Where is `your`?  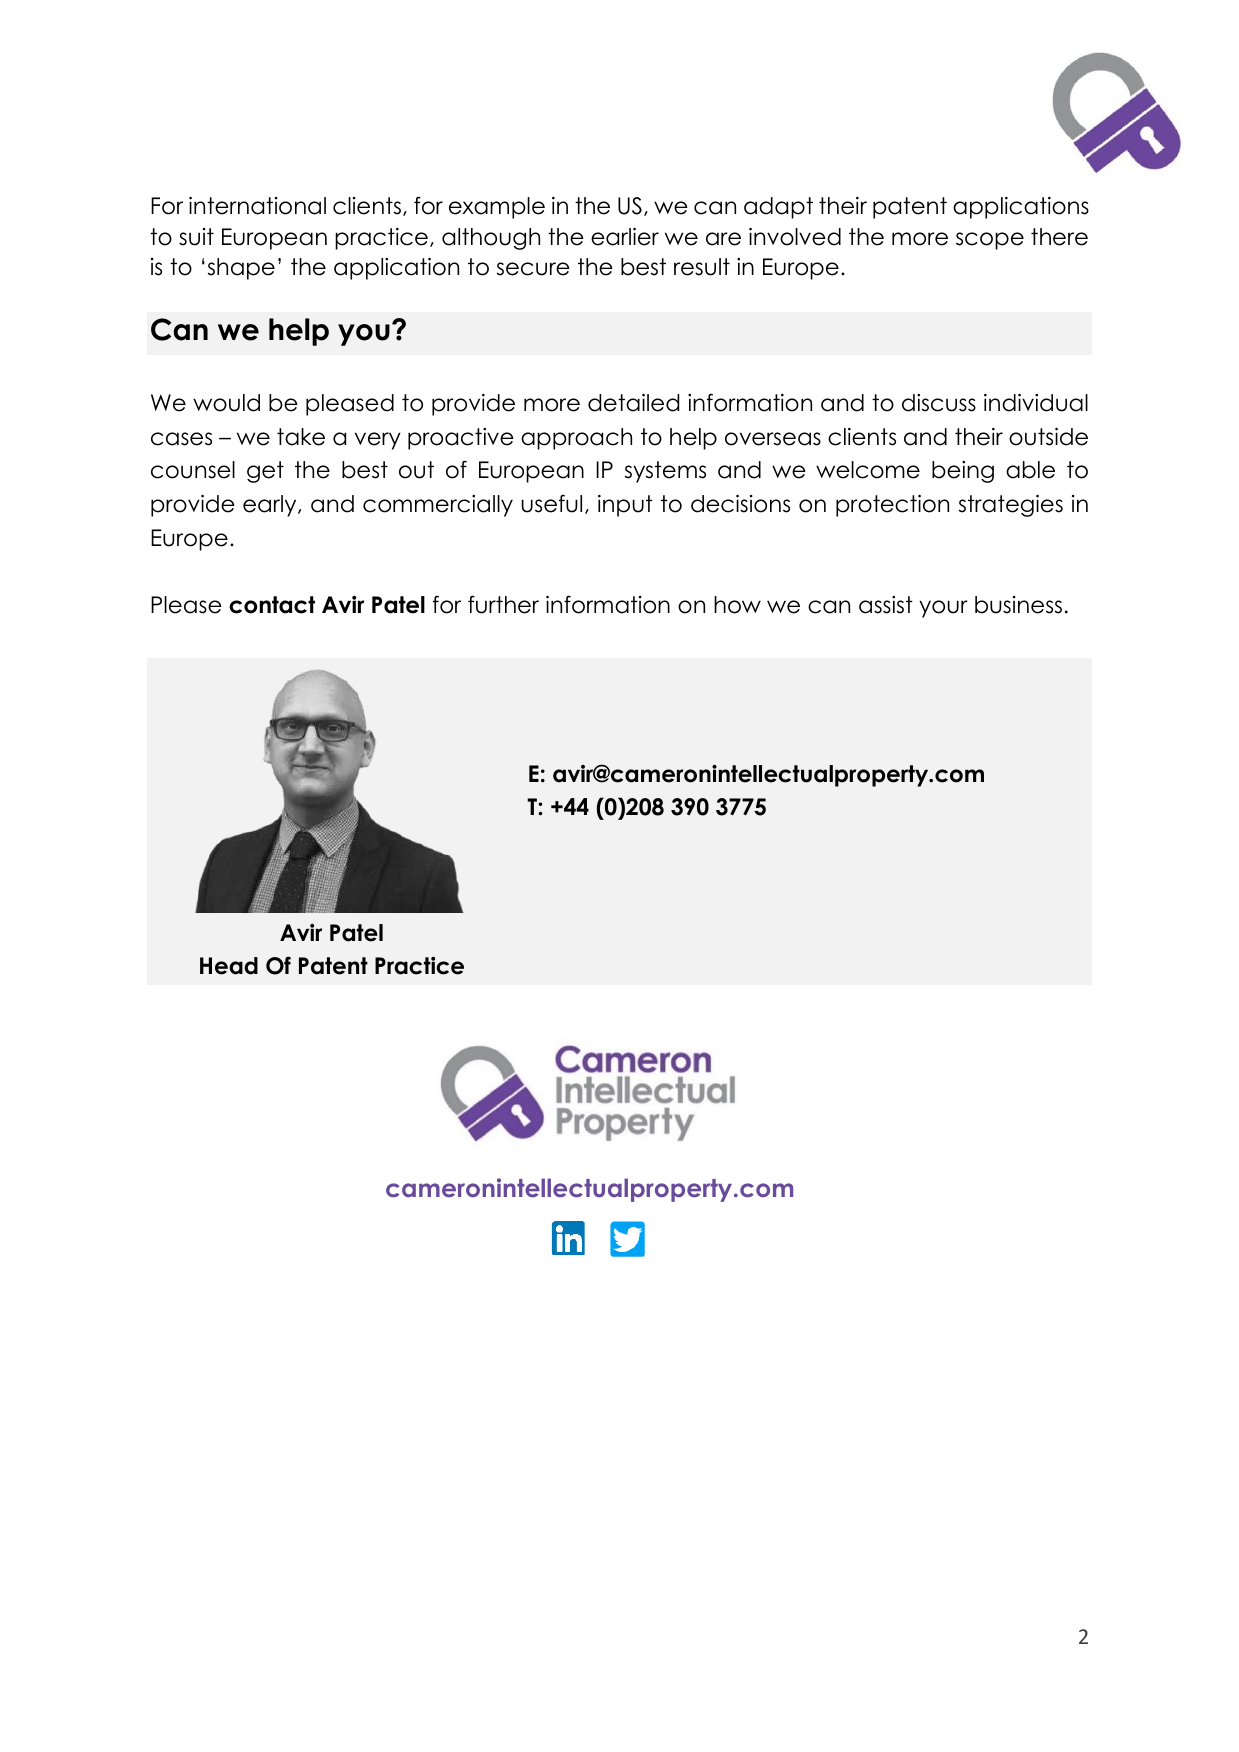 your is located at coordinates (943, 609).
